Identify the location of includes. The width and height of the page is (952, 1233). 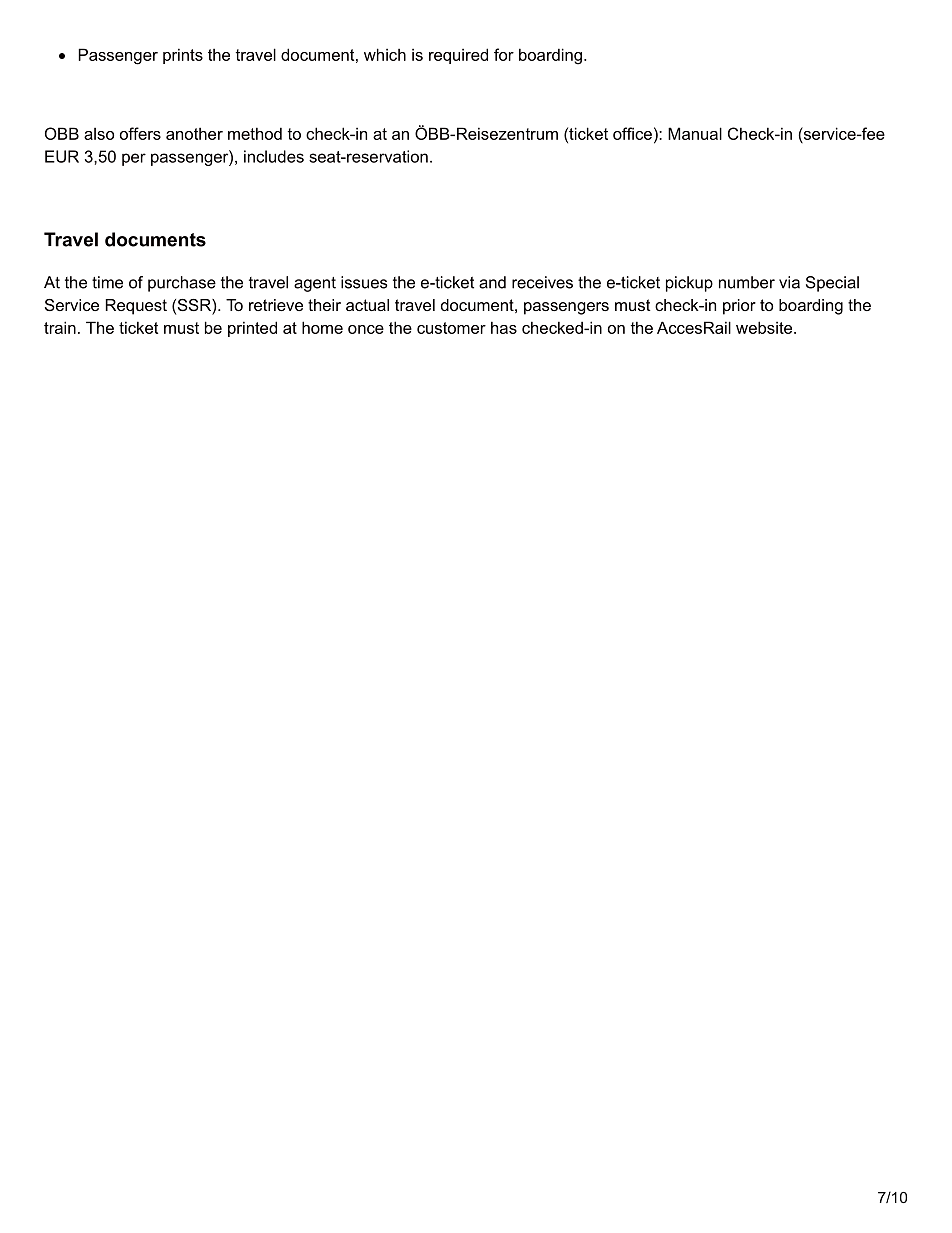
(274, 156).
